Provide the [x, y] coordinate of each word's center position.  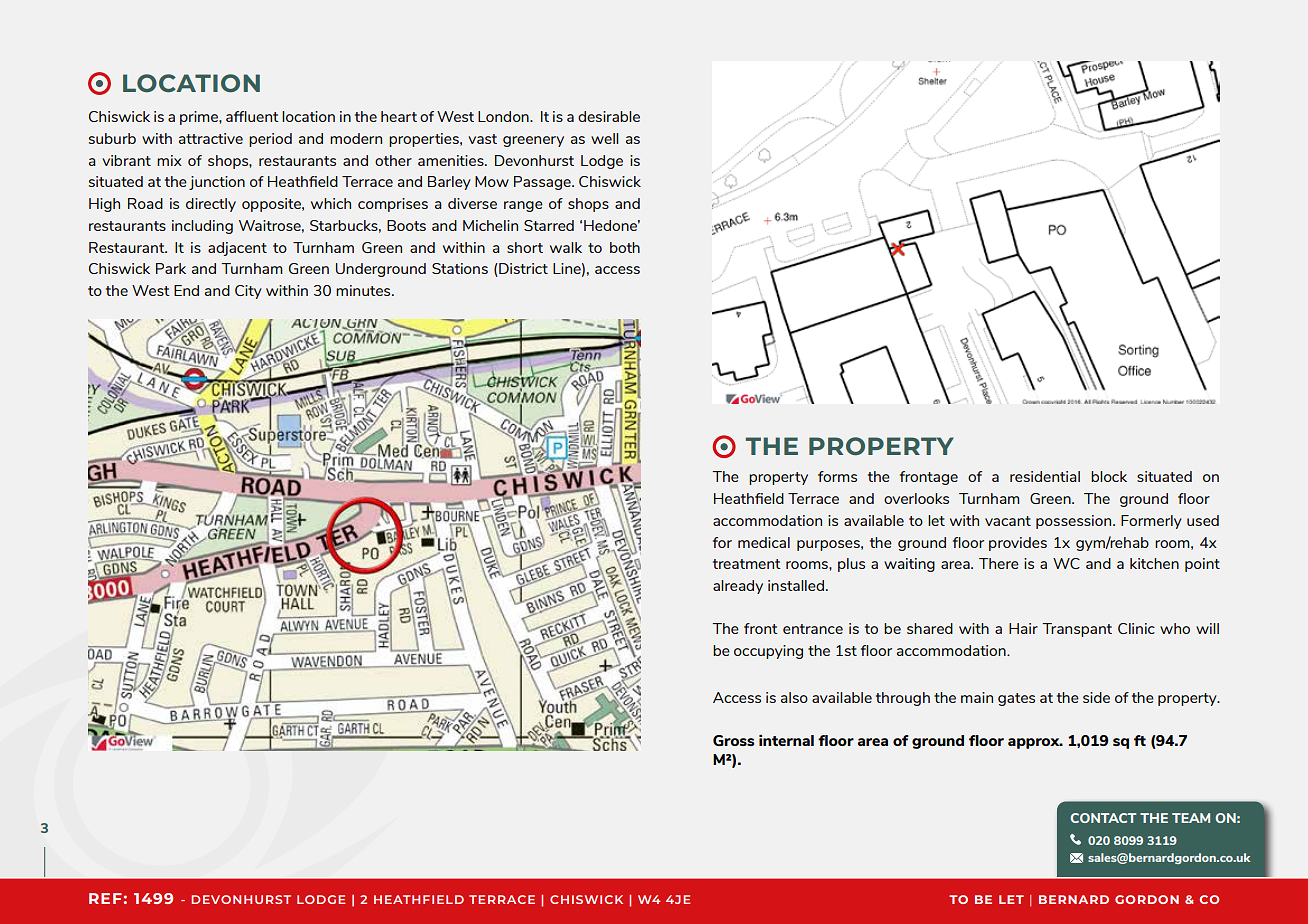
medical [764, 542]
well [605, 138]
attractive [211, 138]
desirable [609, 116]
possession [1075, 522]
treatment [747, 564]
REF [105, 898]
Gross [733, 740]
